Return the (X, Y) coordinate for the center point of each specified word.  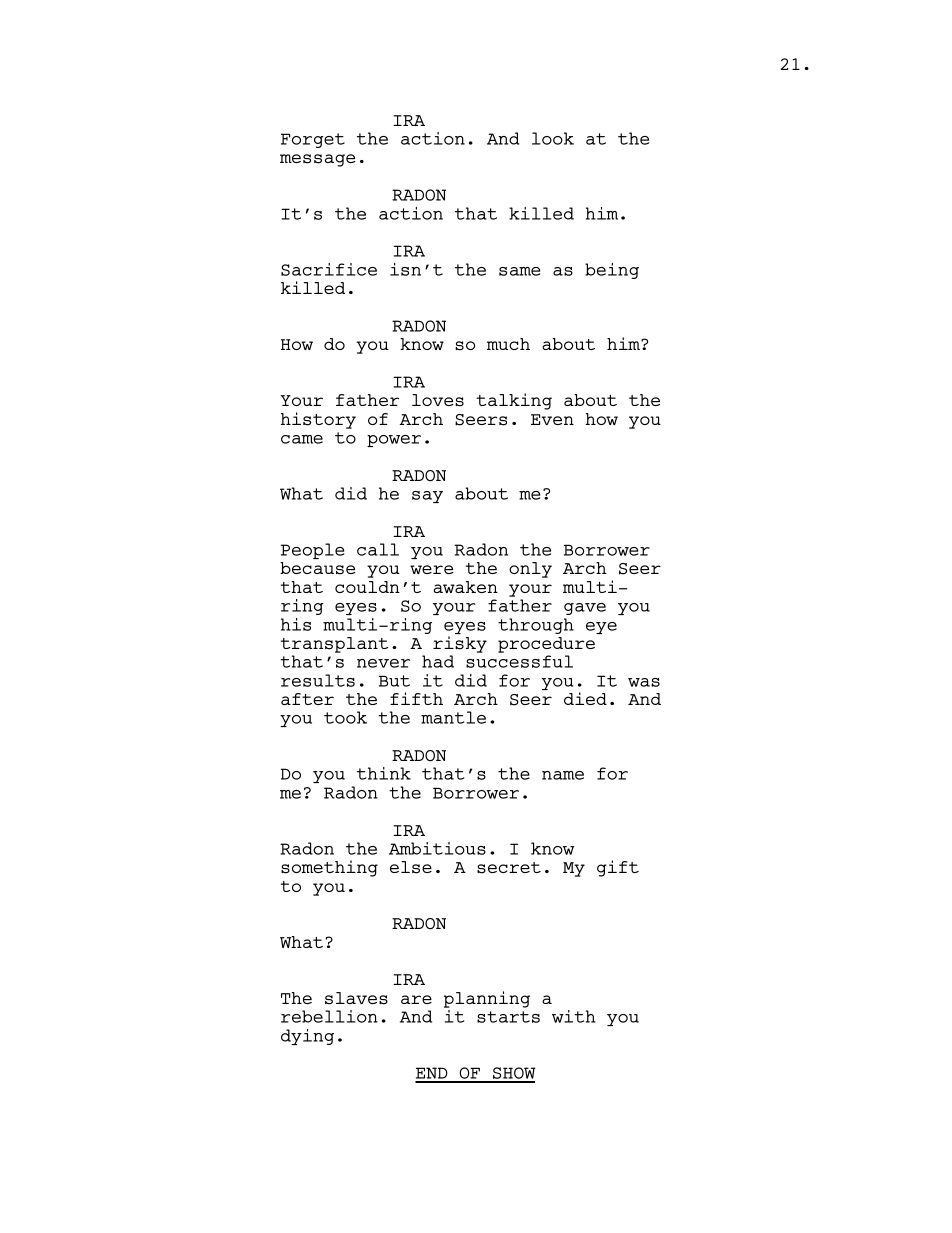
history (318, 420)
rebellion (329, 1016)
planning (487, 999)
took (345, 717)
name (563, 775)
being (612, 271)
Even (552, 419)
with (574, 1016)
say (427, 497)
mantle (453, 717)
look (553, 138)
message (317, 160)
